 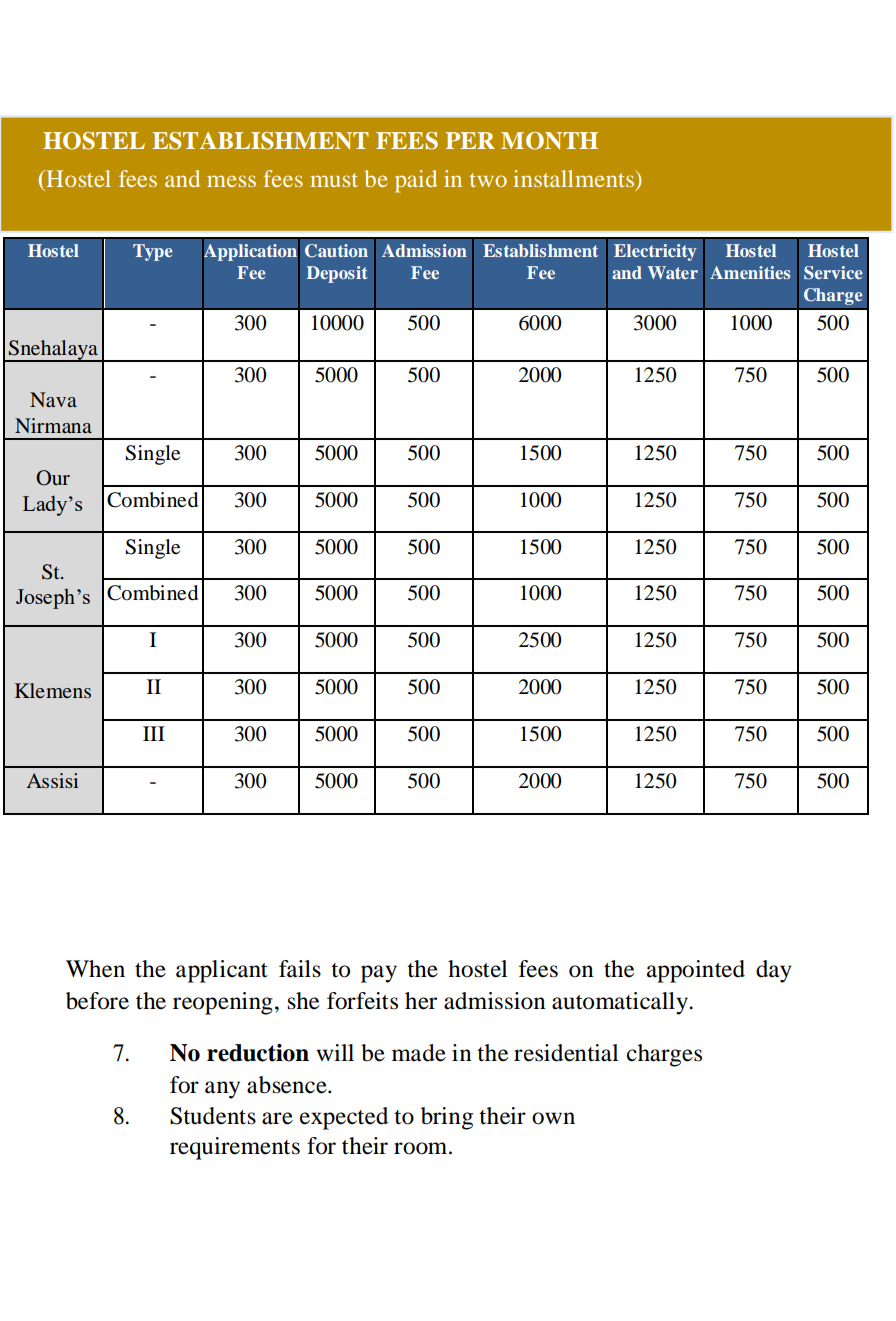 I want to click on Amenities, so click(x=750, y=272).
